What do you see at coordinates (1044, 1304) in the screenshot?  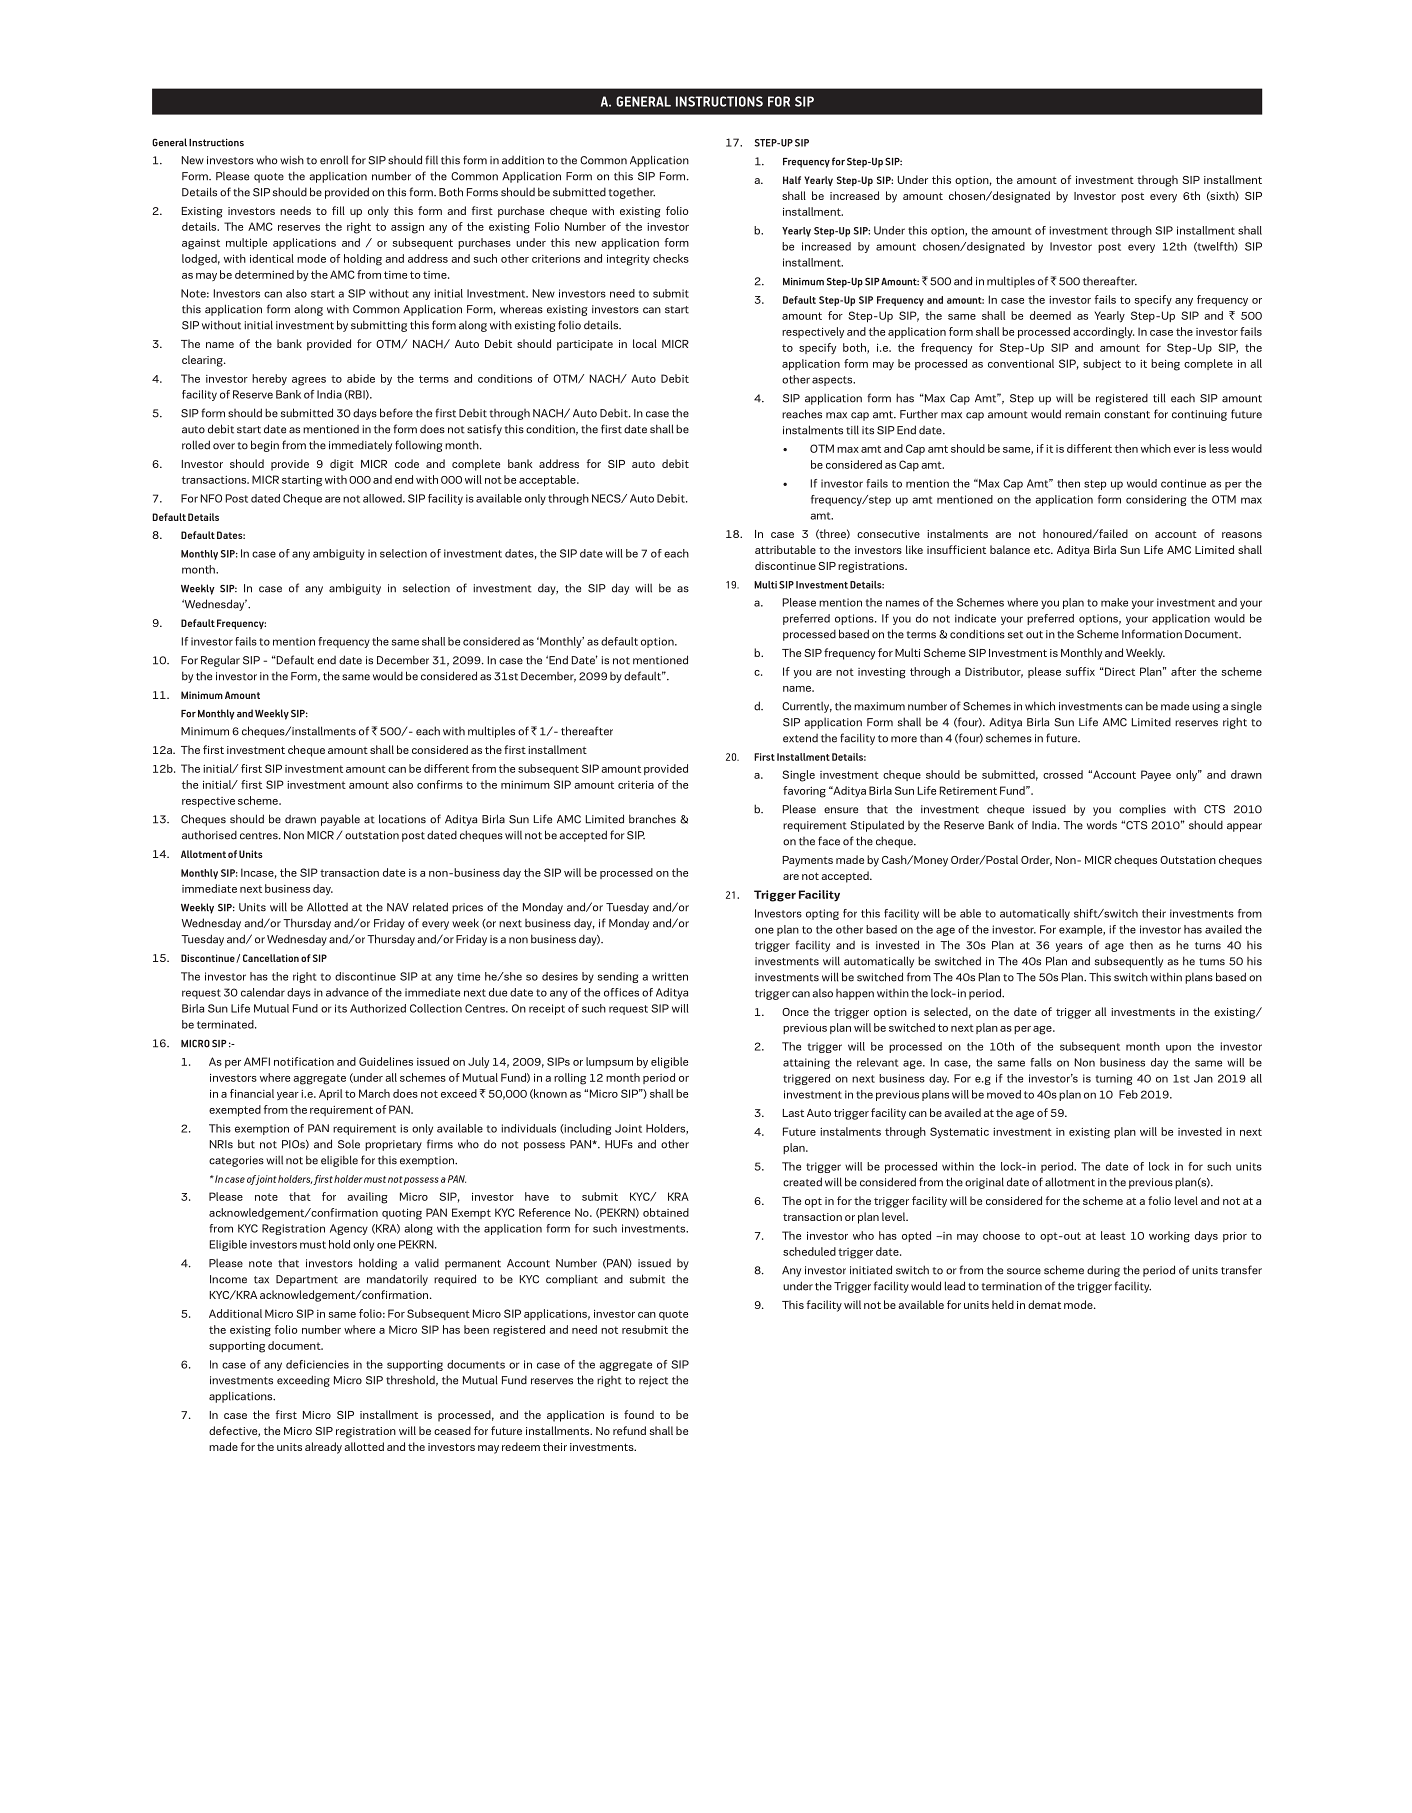 I see `demat` at bounding box center [1044, 1304].
